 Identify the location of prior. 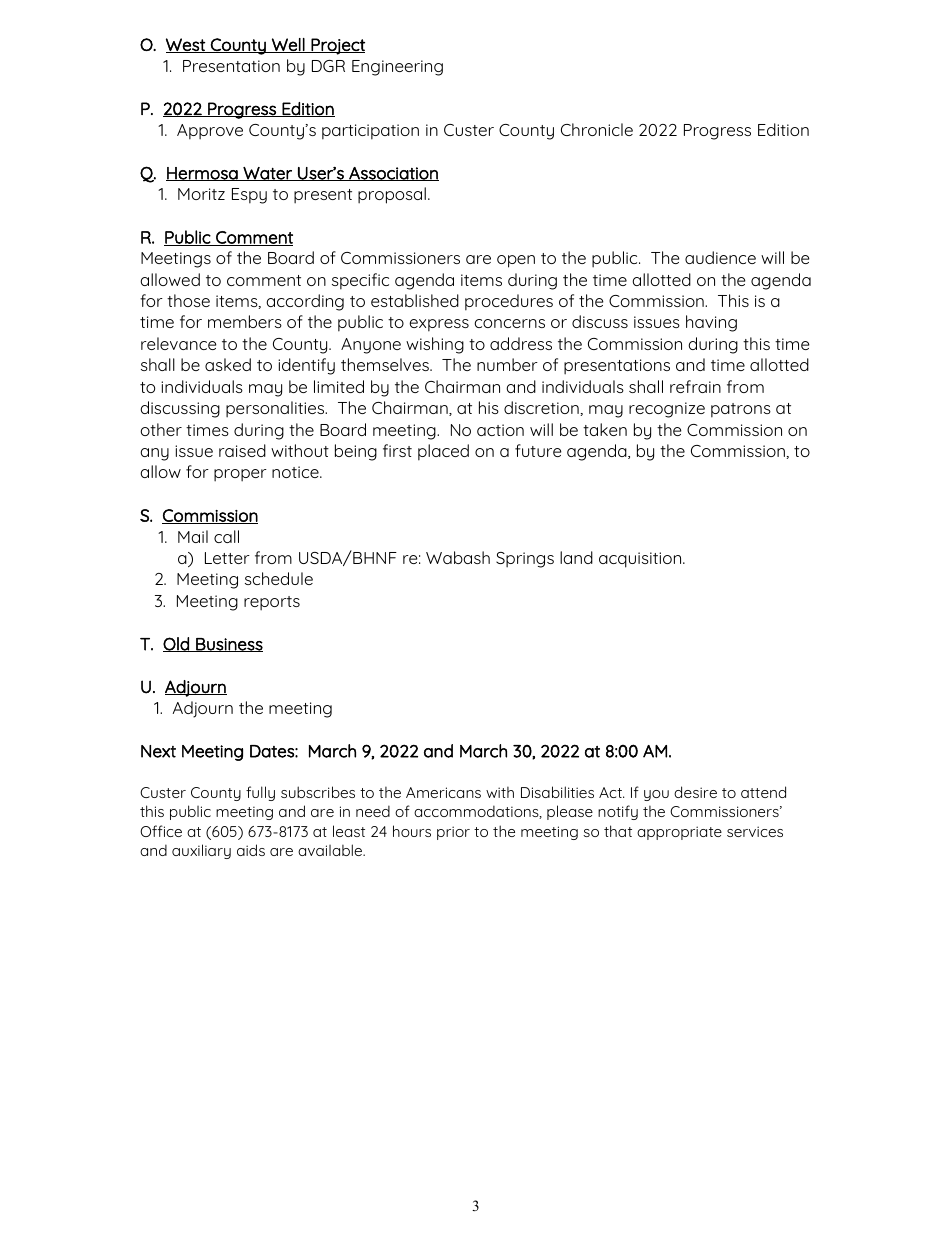
(453, 833).
